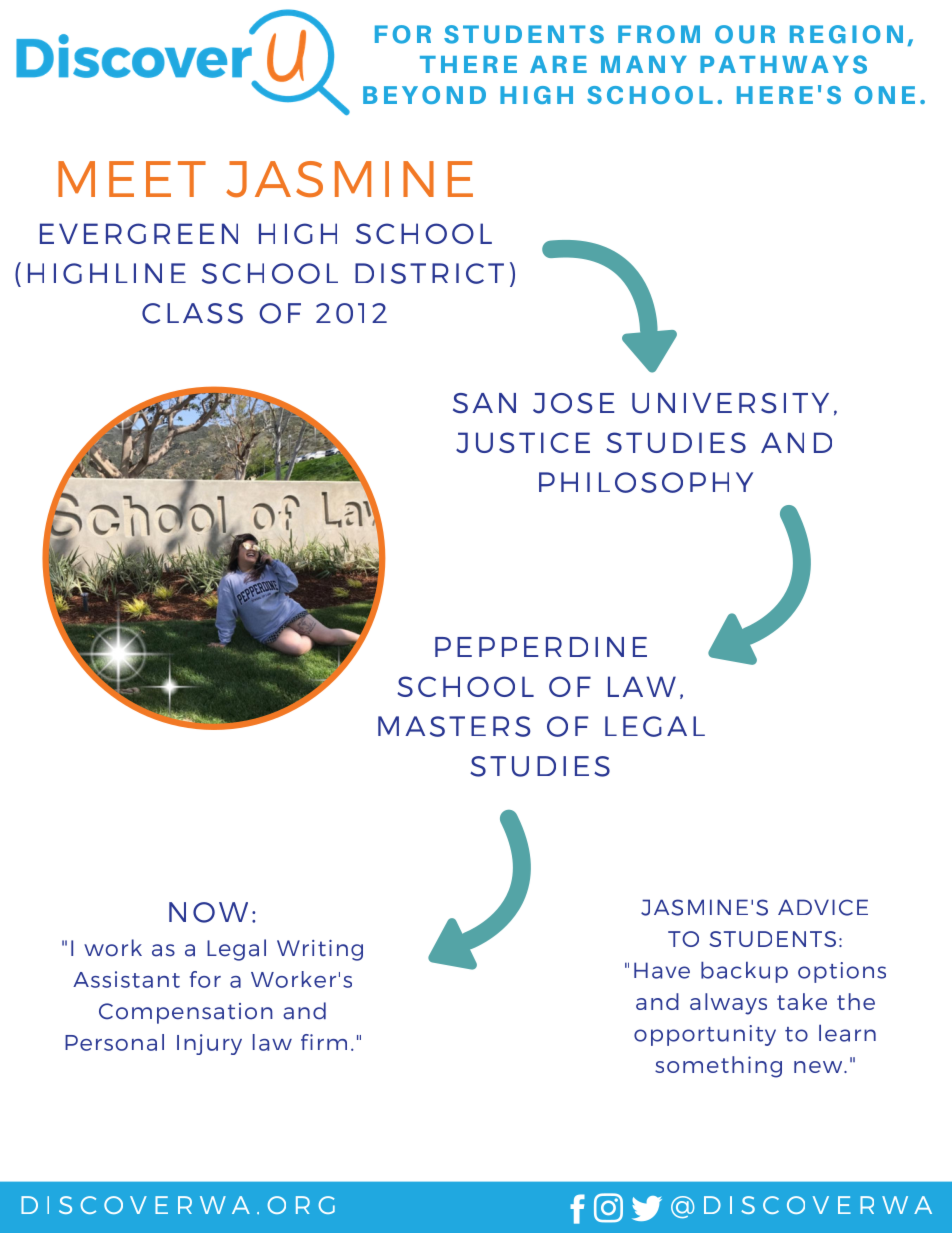 This screenshot has width=952, height=1233. I want to click on SAN, so click(484, 403).
